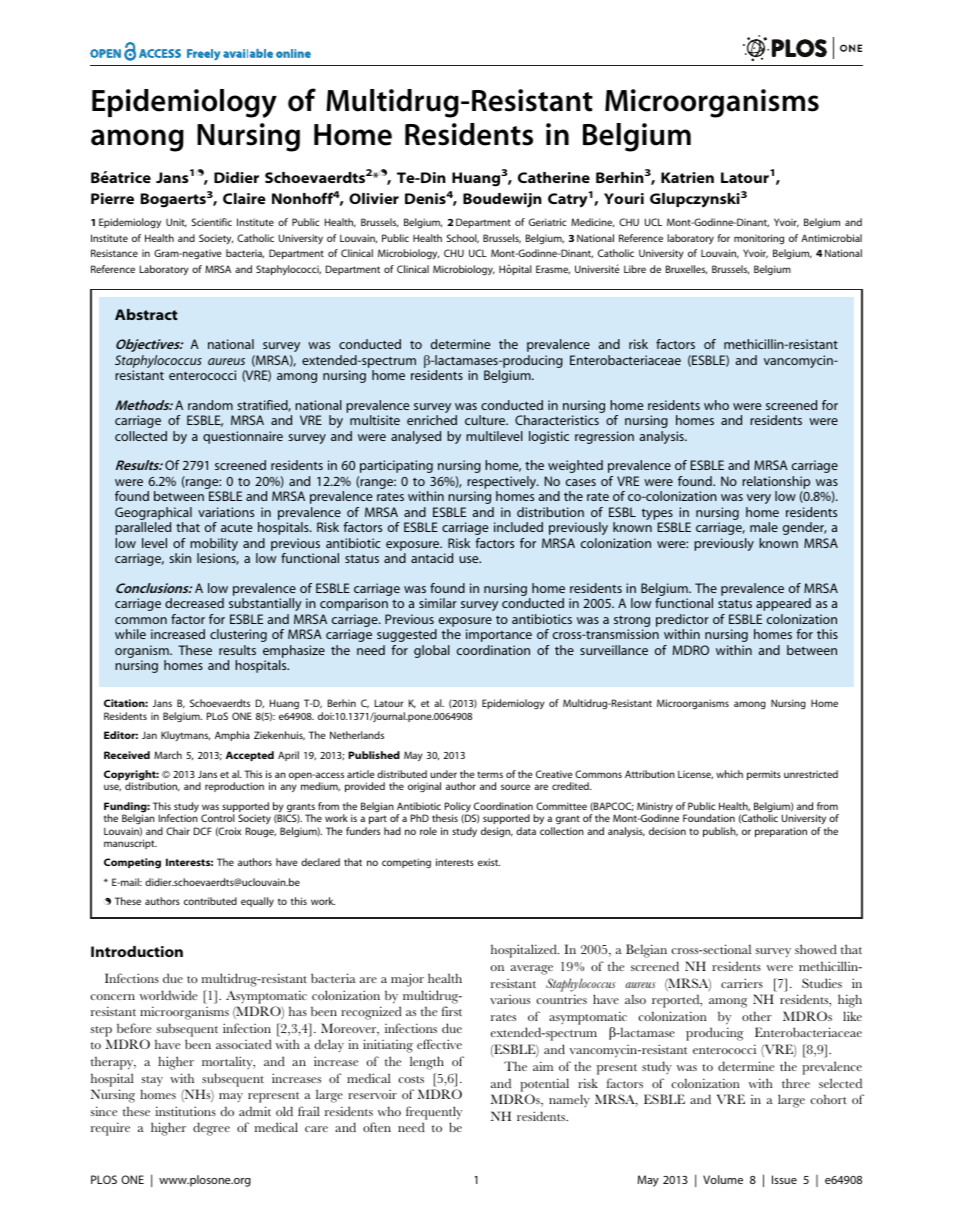 The height and width of the page is (1232, 953). I want to click on frequently, so click(434, 1113).
